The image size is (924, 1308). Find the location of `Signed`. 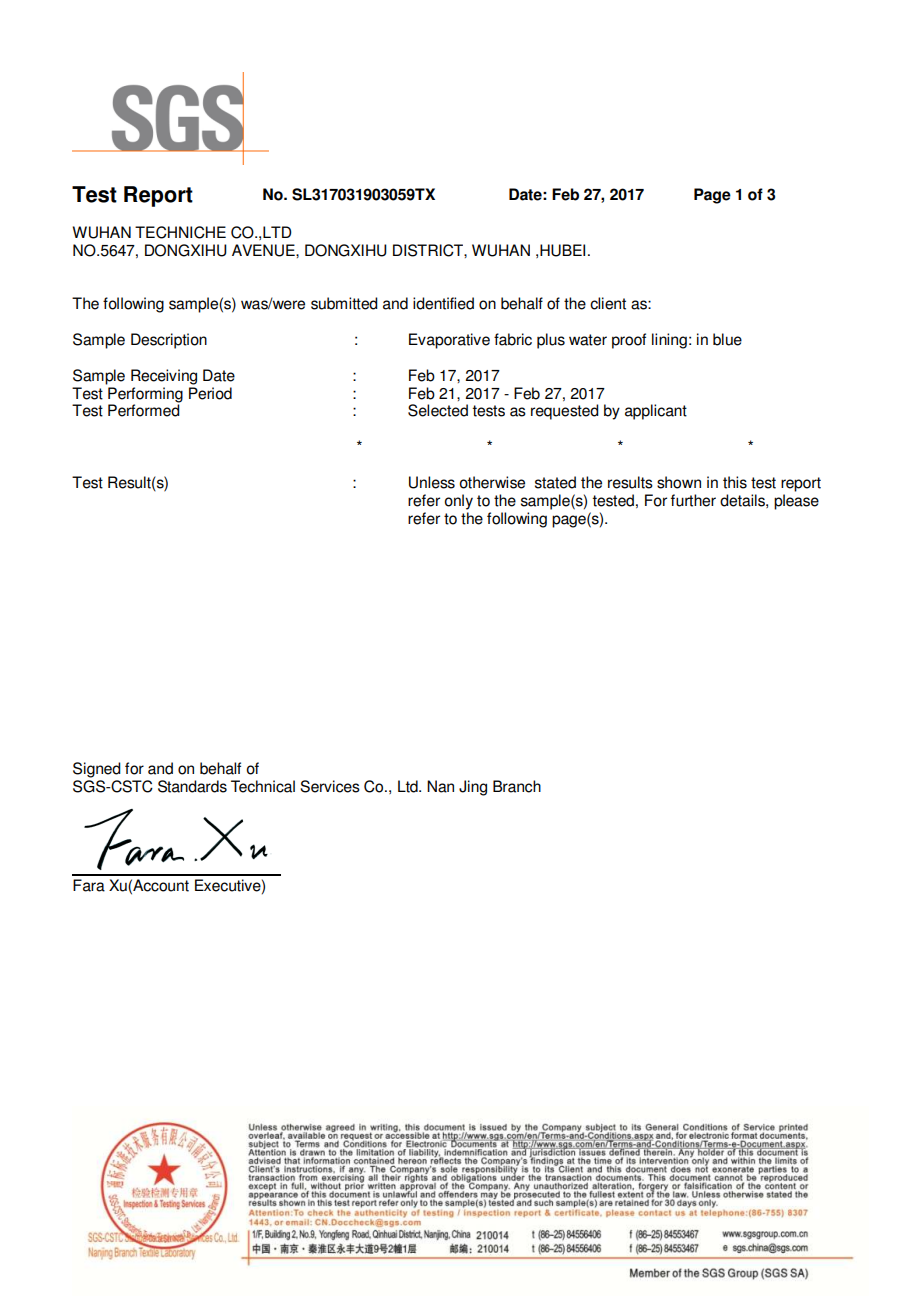

Signed is located at coordinates (97, 770).
